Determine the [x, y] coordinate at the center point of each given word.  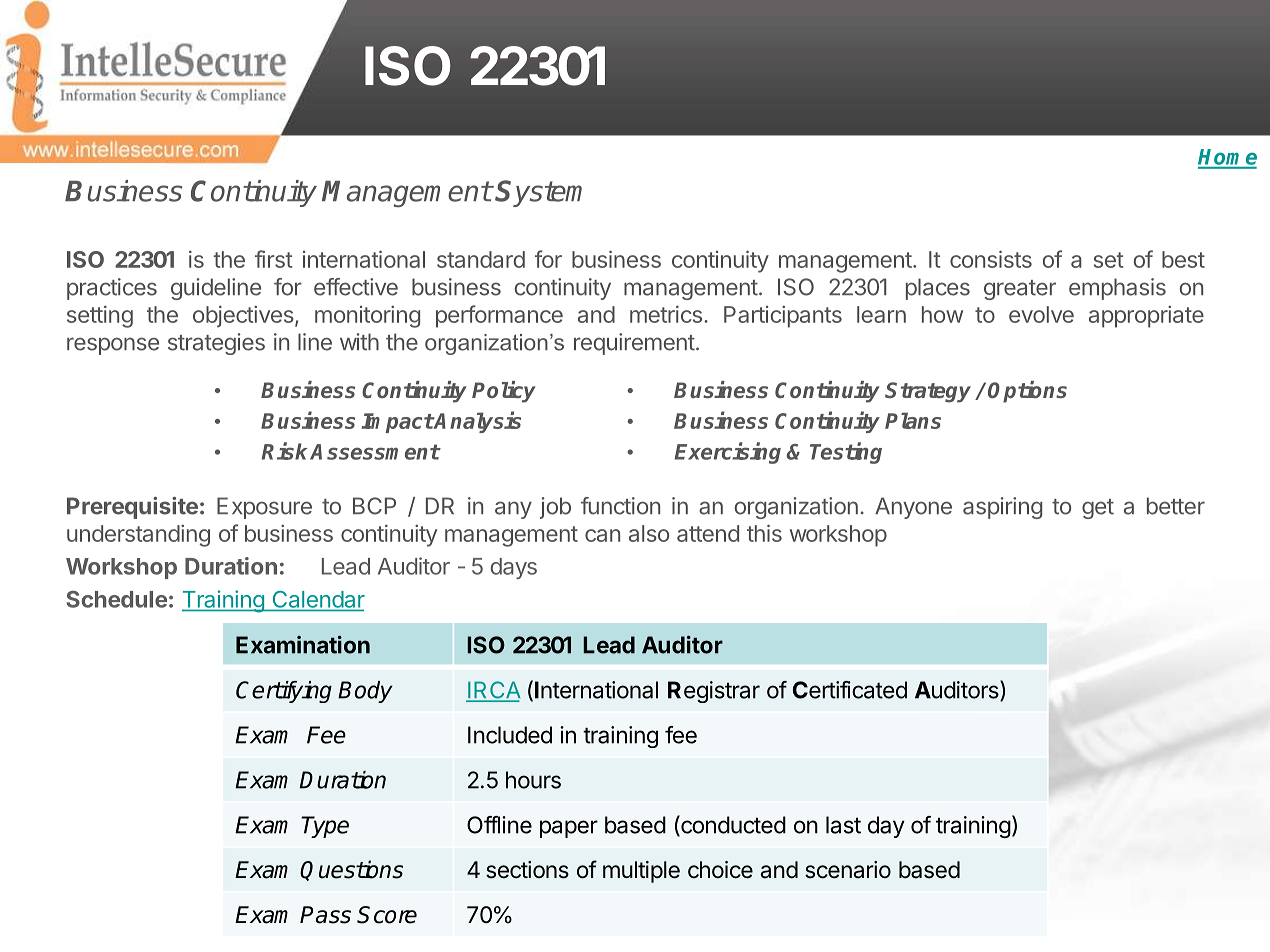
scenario [848, 870]
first [274, 259]
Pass [325, 915]
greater [1020, 290]
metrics [666, 314]
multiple [641, 872]
